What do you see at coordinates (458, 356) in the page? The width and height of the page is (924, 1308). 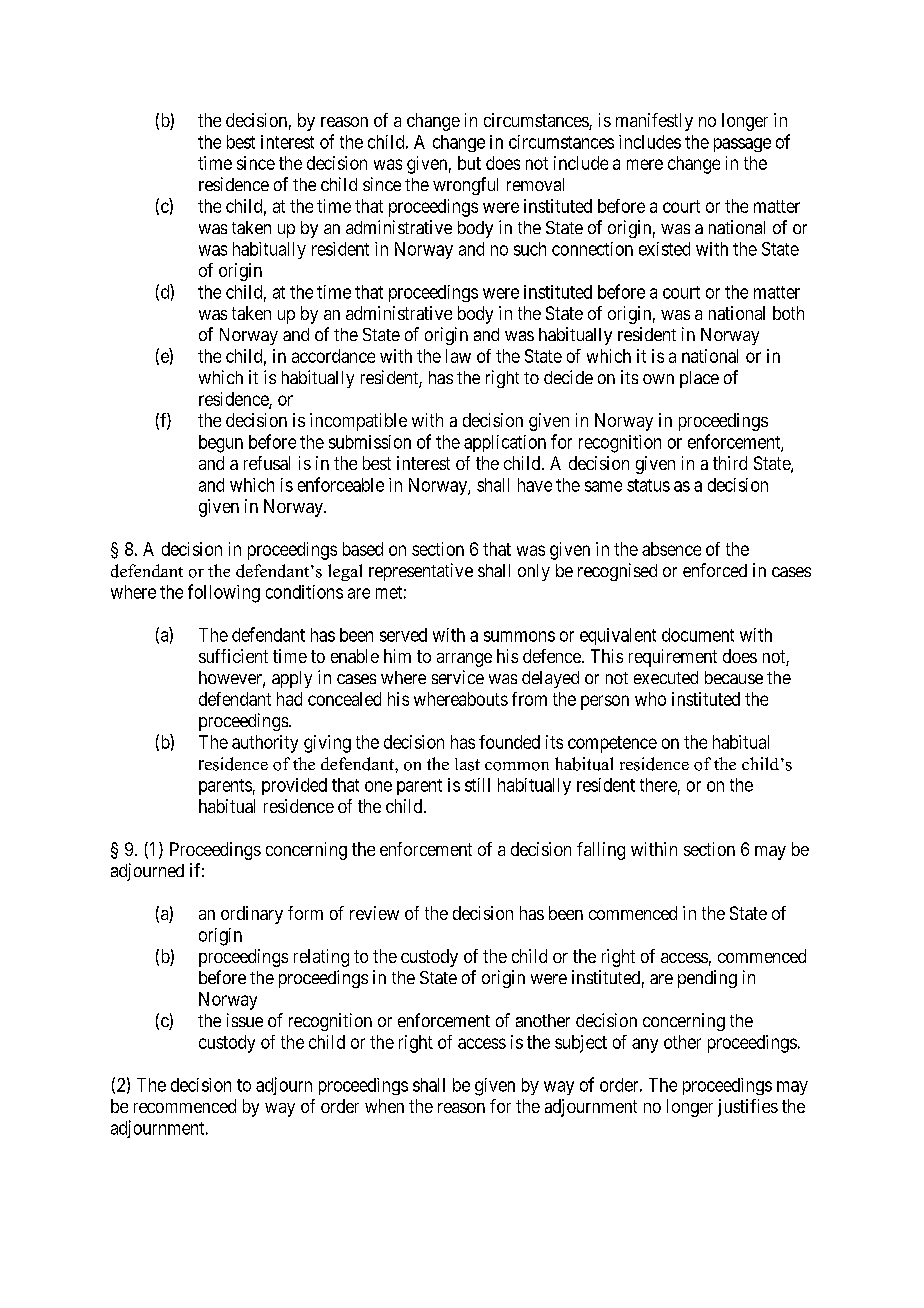 I see `law` at bounding box center [458, 356].
